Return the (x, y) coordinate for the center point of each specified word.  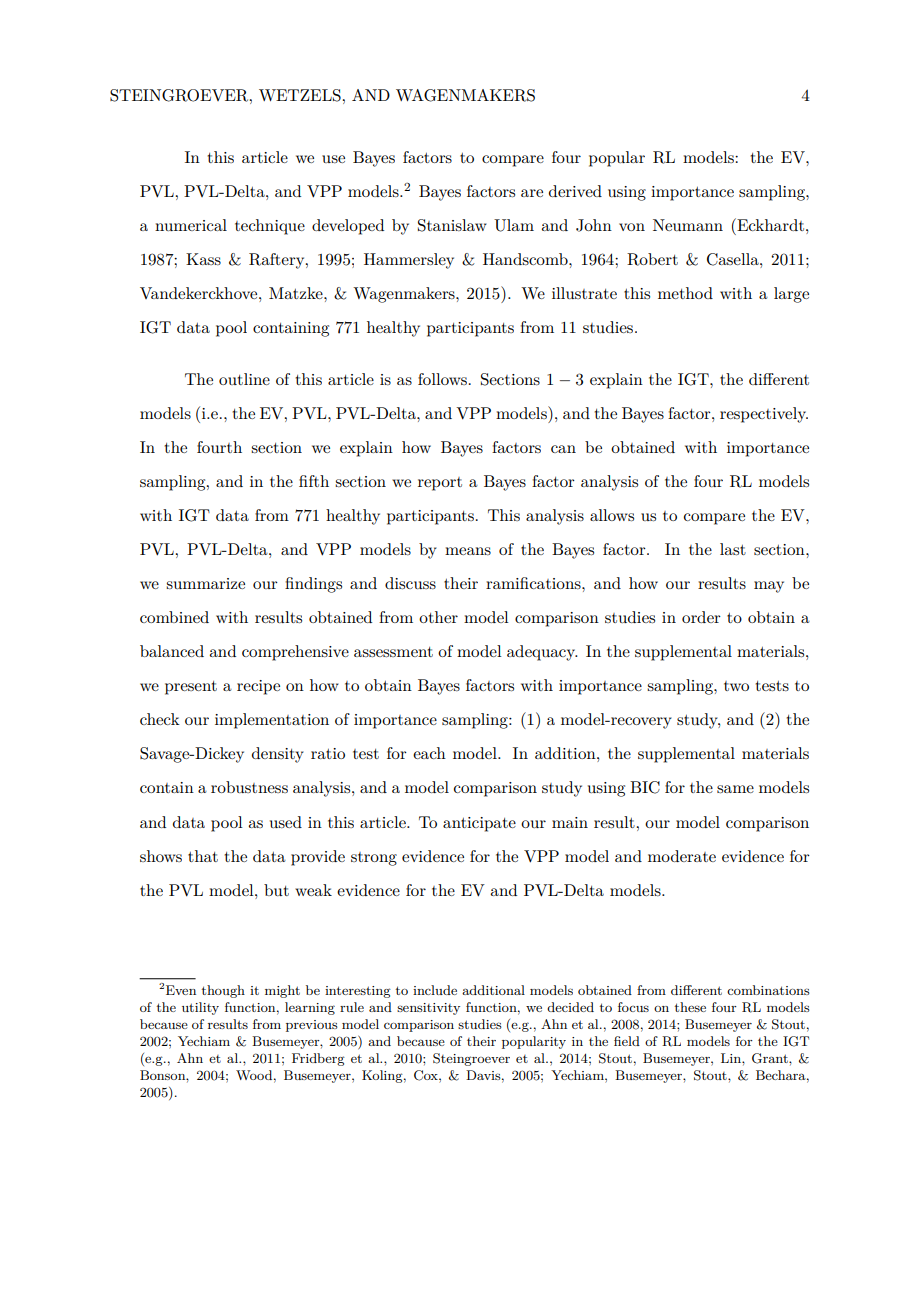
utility (200, 1008)
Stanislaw (452, 225)
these (690, 1007)
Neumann (688, 225)
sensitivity (428, 1009)
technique (270, 227)
